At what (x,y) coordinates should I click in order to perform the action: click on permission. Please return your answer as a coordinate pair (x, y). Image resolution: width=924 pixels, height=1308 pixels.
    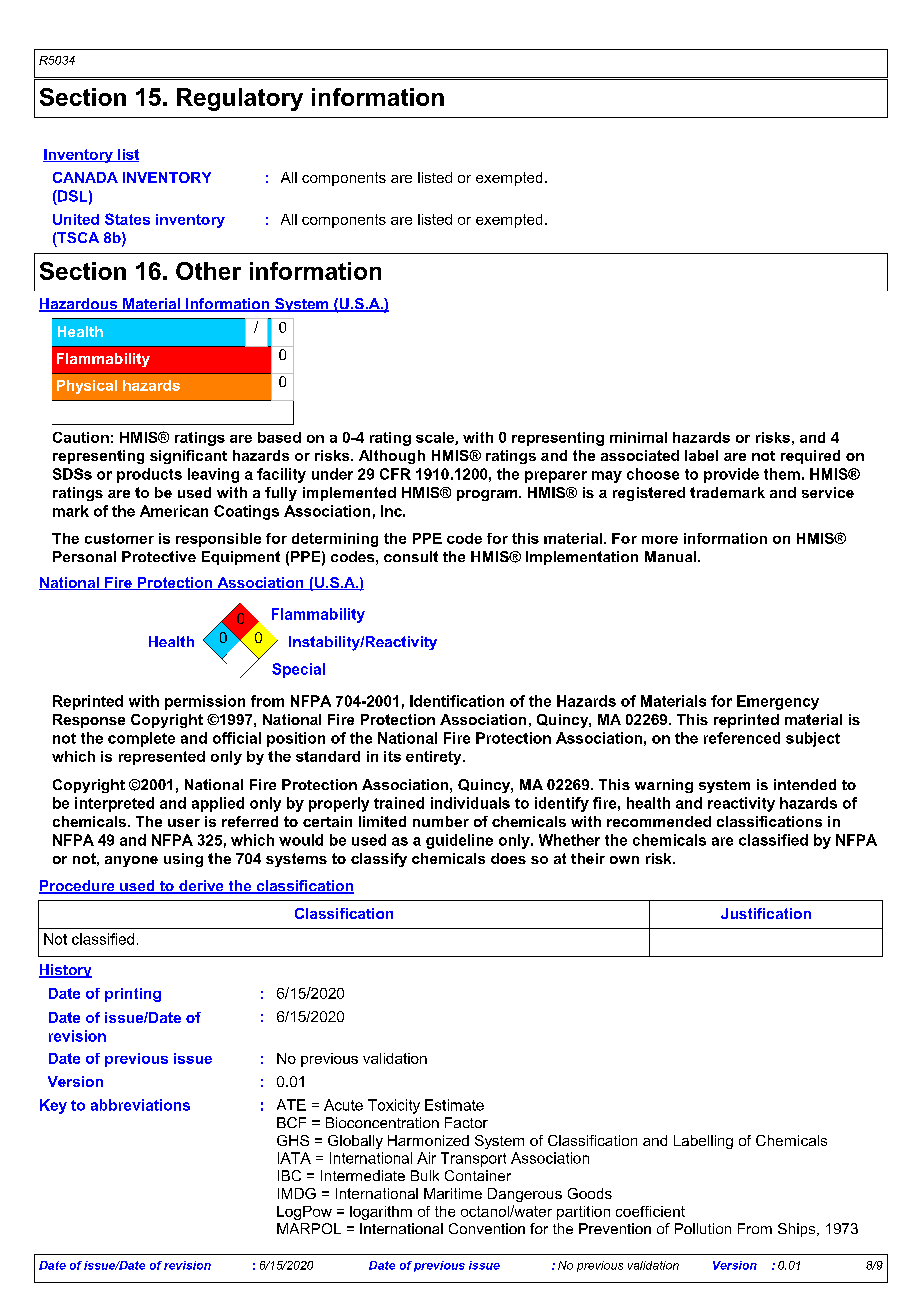
    Looking at the image, I should click on (205, 702).
